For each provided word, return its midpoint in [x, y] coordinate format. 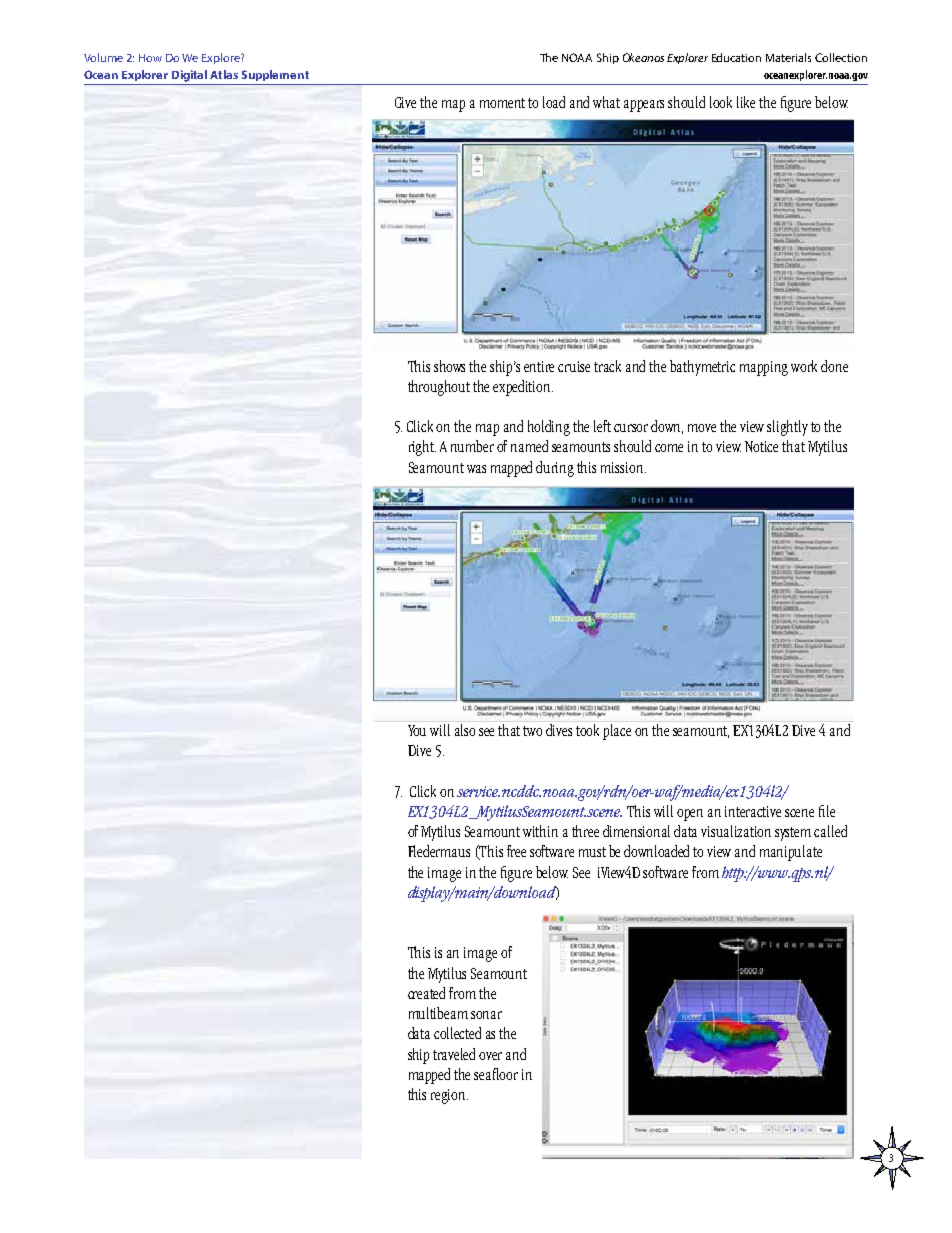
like [746, 102]
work [804, 366]
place [617, 732]
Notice [761, 446]
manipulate [791, 853]
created [426, 993]
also [465, 730]
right [422, 448]
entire [539, 366]
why [418, 590]
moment [502, 103]
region [449, 1096]
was [476, 469]
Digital [189, 76]
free [516, 851]
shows [449, 366]
